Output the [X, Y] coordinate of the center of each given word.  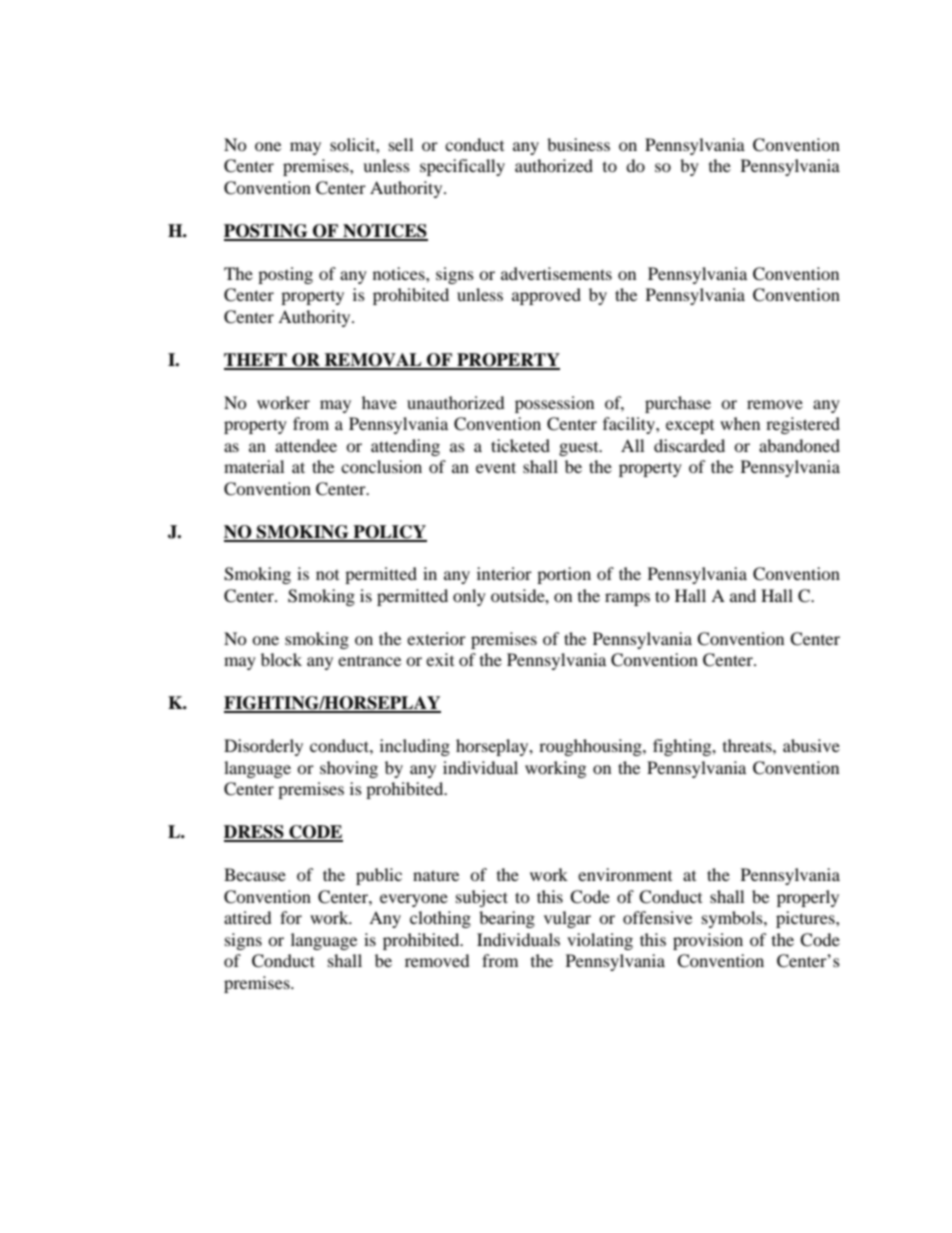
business [578, 144]
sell [401, 144]
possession [554, 404]
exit [440, 659]
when [740, 423]
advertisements [556, 273]
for [291, 917]
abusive [811, 745]
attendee [306, 445]
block [281, 659]
